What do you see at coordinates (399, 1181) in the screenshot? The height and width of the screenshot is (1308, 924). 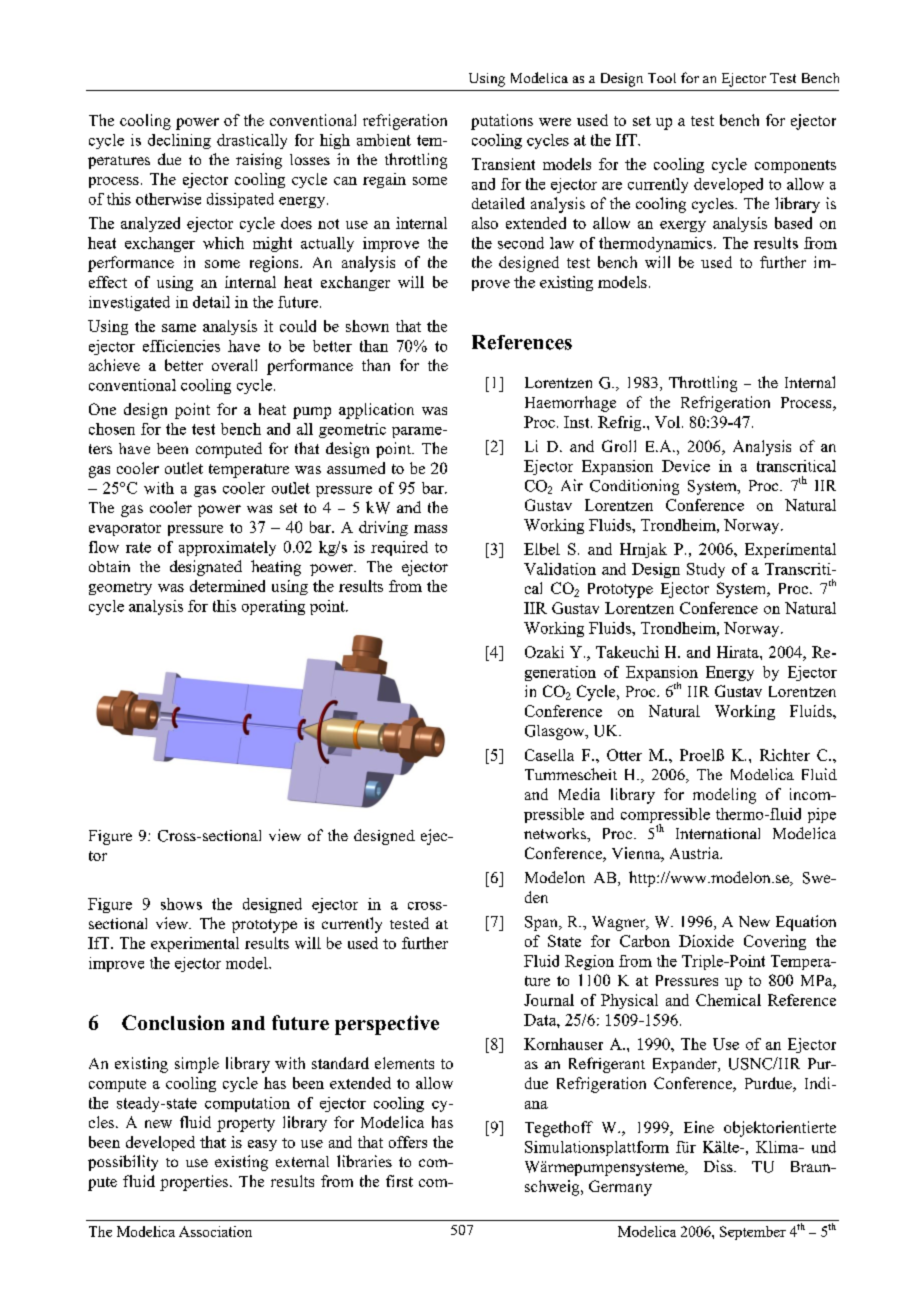 I see `first` at bounding box center [399, 1181].
